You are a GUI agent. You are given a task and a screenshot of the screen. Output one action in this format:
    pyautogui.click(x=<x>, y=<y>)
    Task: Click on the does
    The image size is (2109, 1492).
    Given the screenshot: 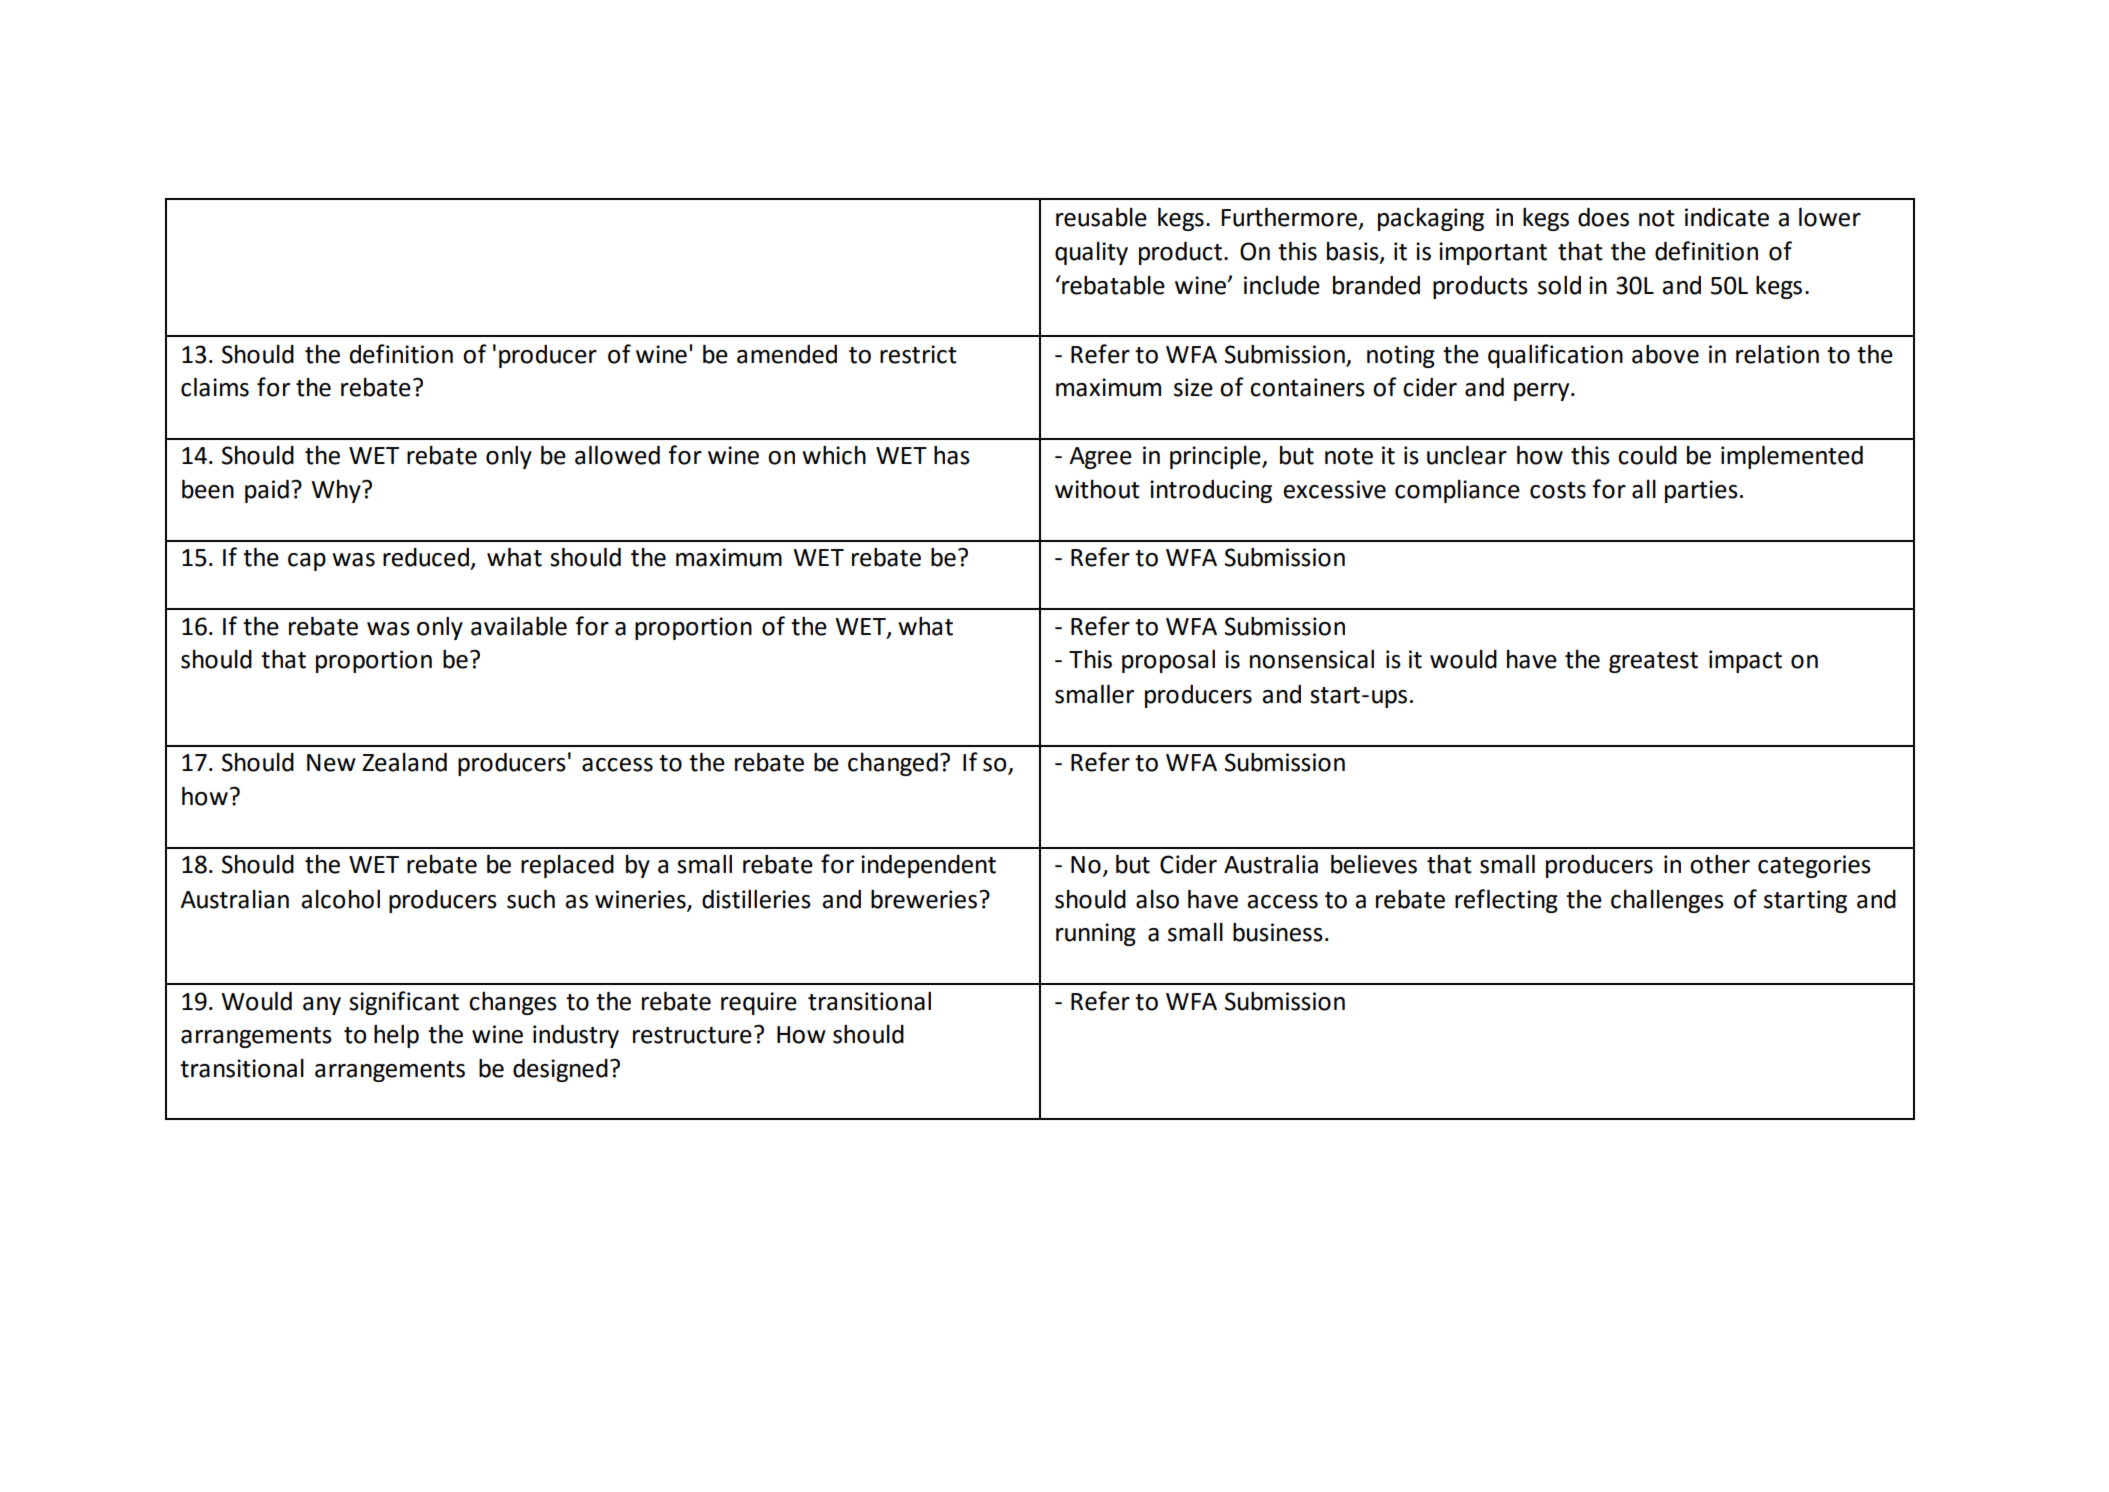 What is the action you would take?
    pyautogui.click(x=1603, y=217)
